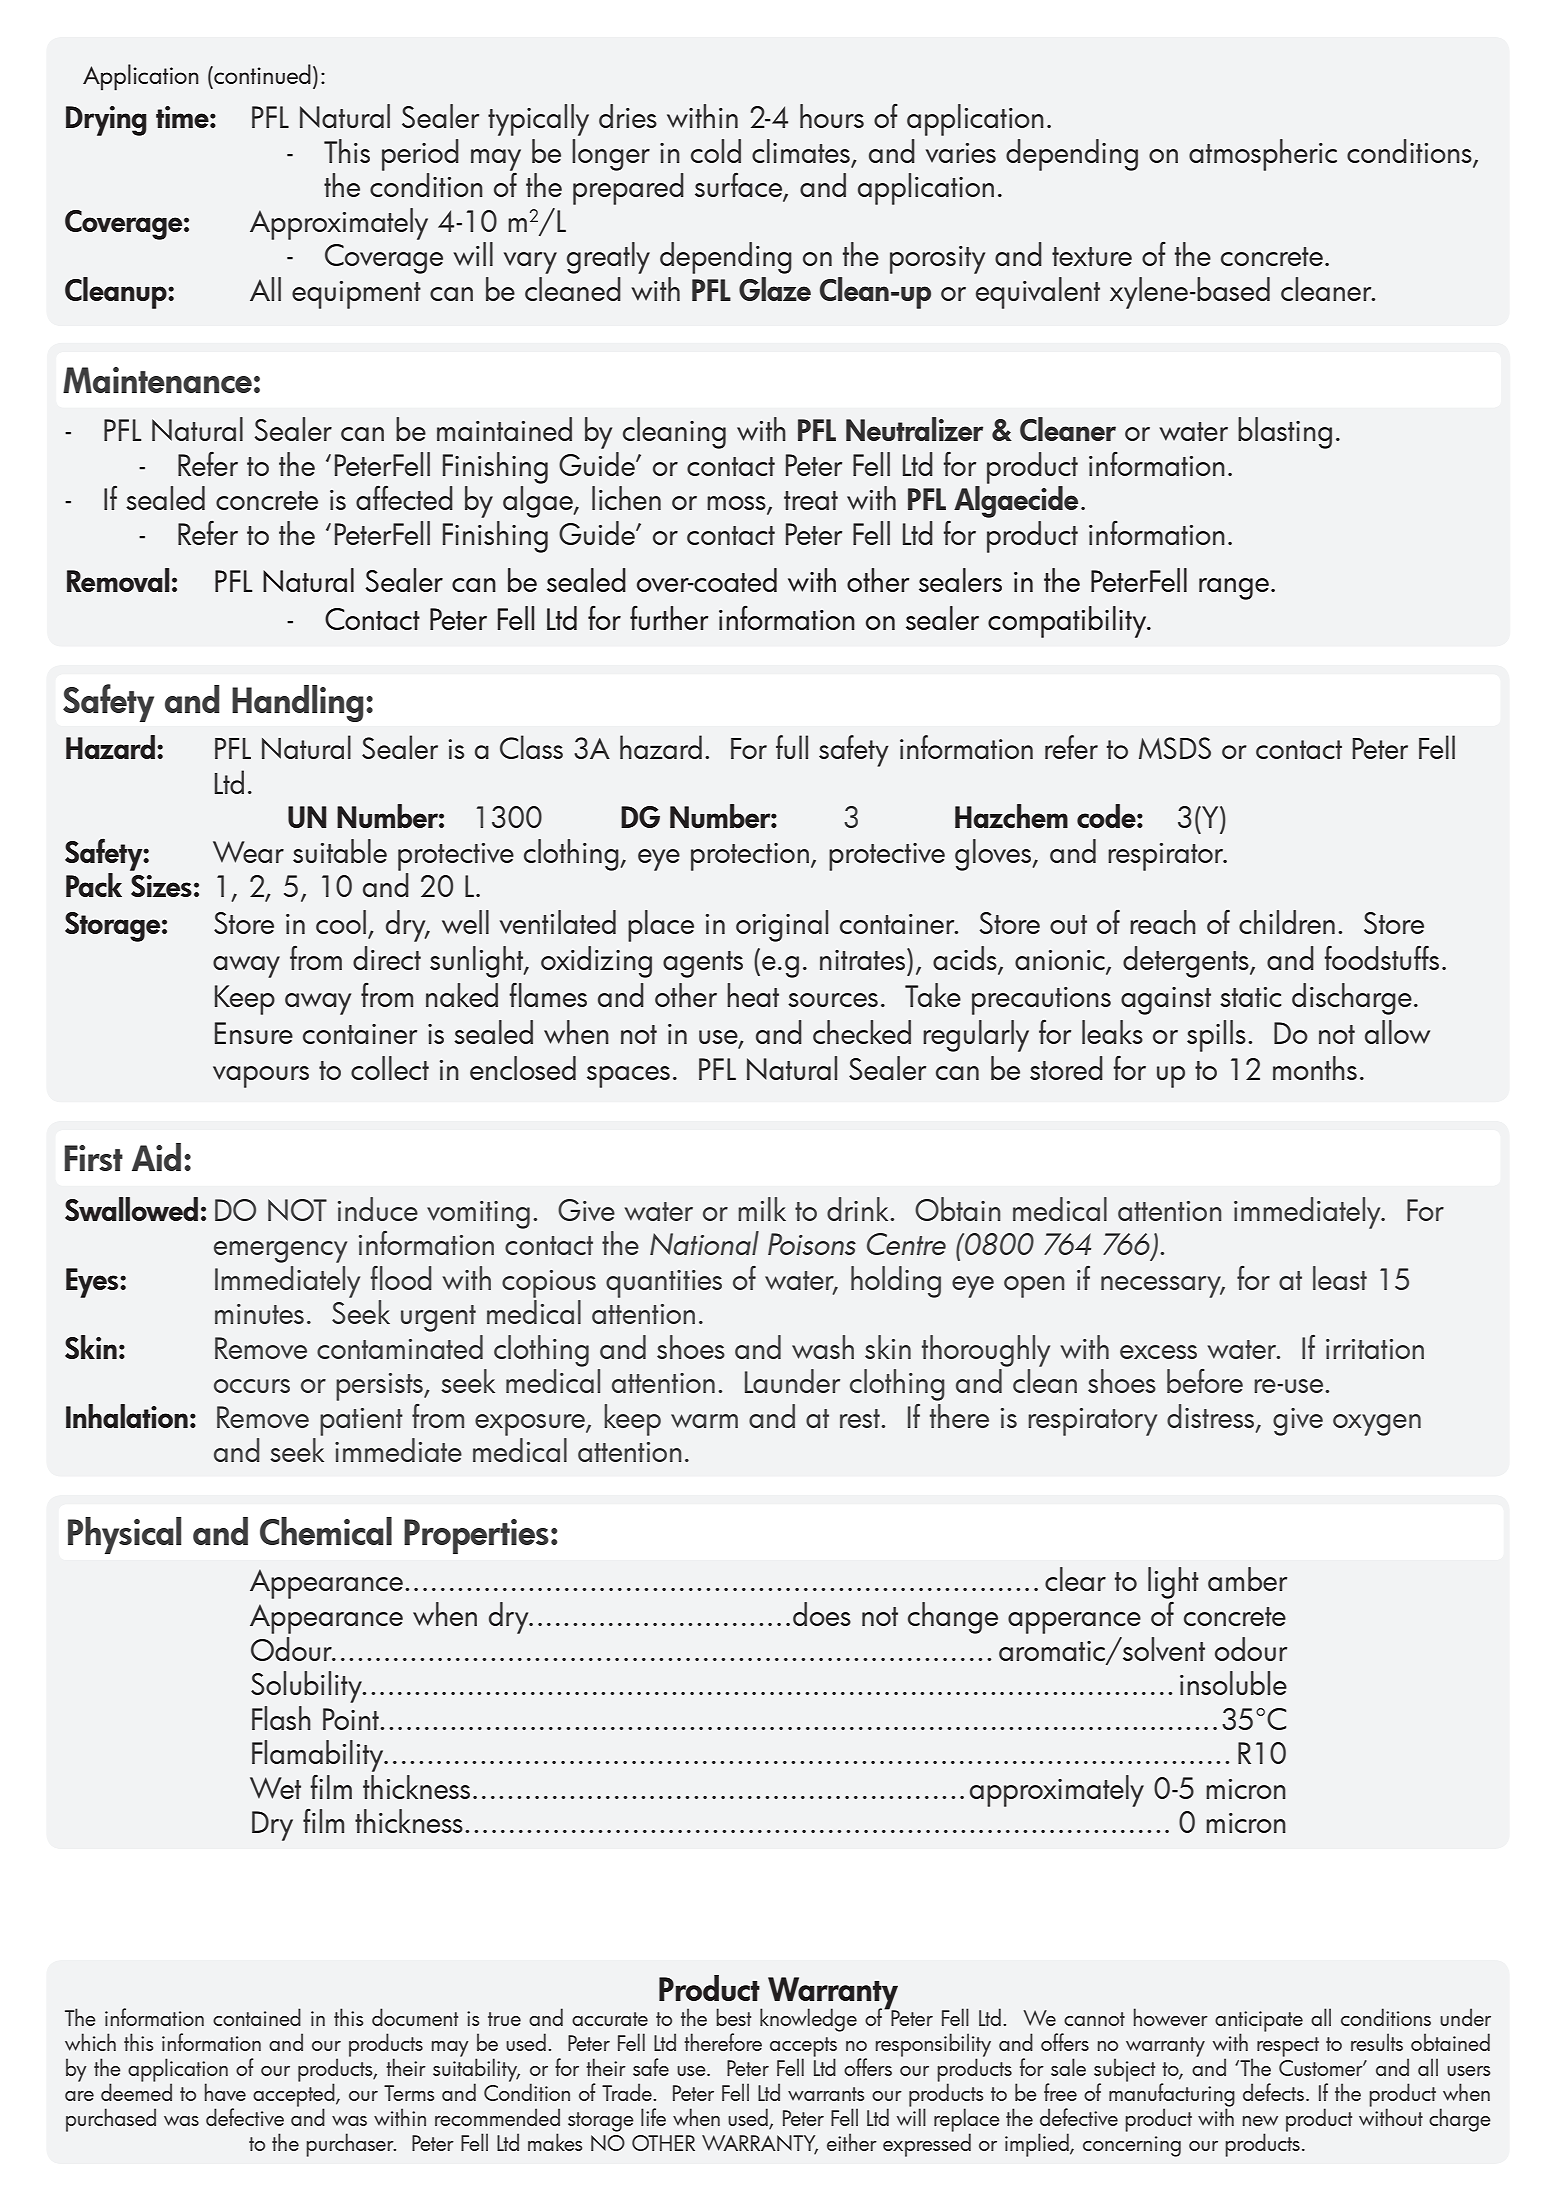 The width and height of the image is (1556, 2201). I want to click on months, so click(1315, 1068).
